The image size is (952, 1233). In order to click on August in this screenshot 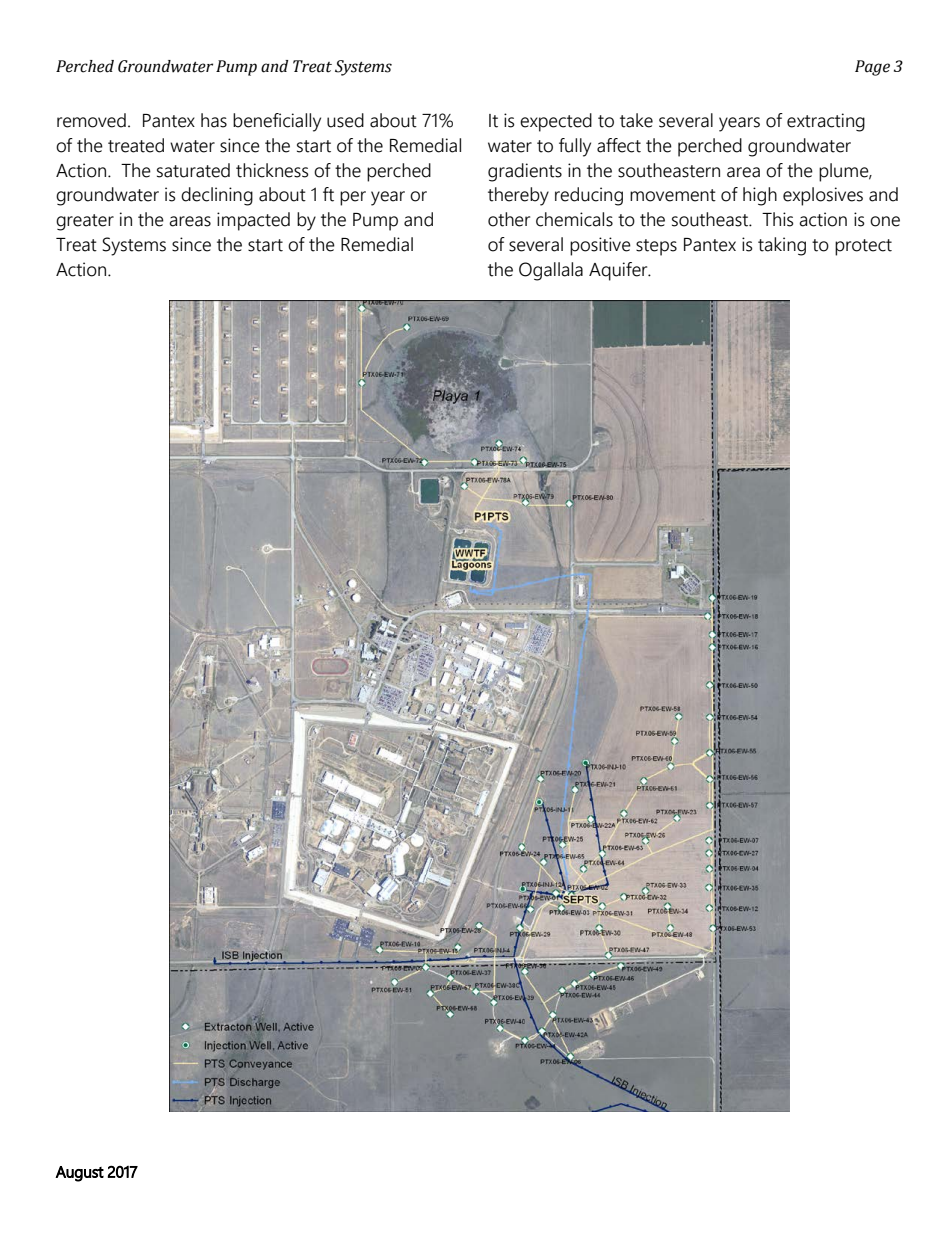, I will do `click(79, 1174)`.
